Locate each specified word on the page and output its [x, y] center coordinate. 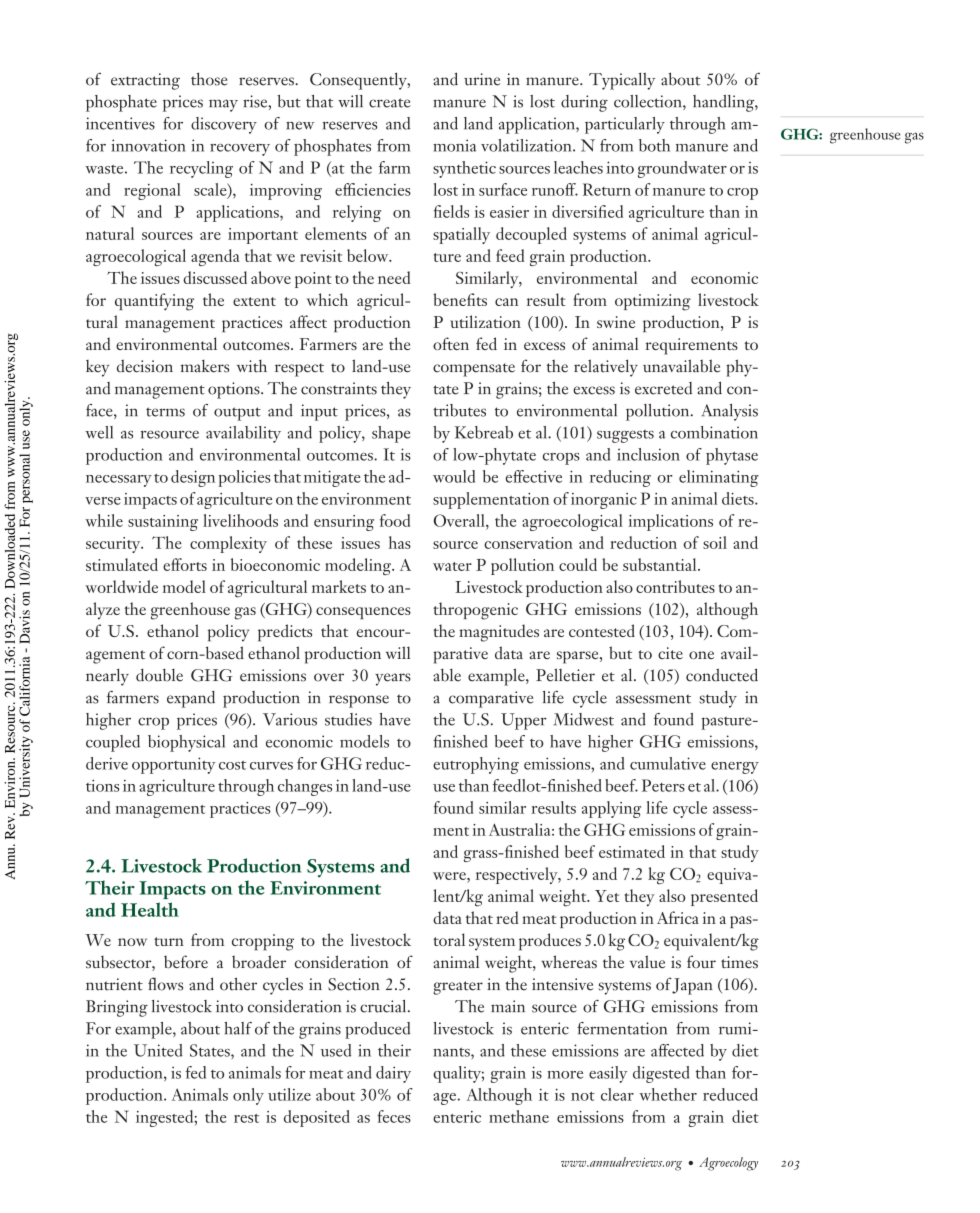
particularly [625, 125]
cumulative [668, 763]
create [390, 103]
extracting [145, 81]
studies [348, 719]
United [158, 1050]
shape [391, 434]
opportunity [173, 765]
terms [165, 412]
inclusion [648, 454]
